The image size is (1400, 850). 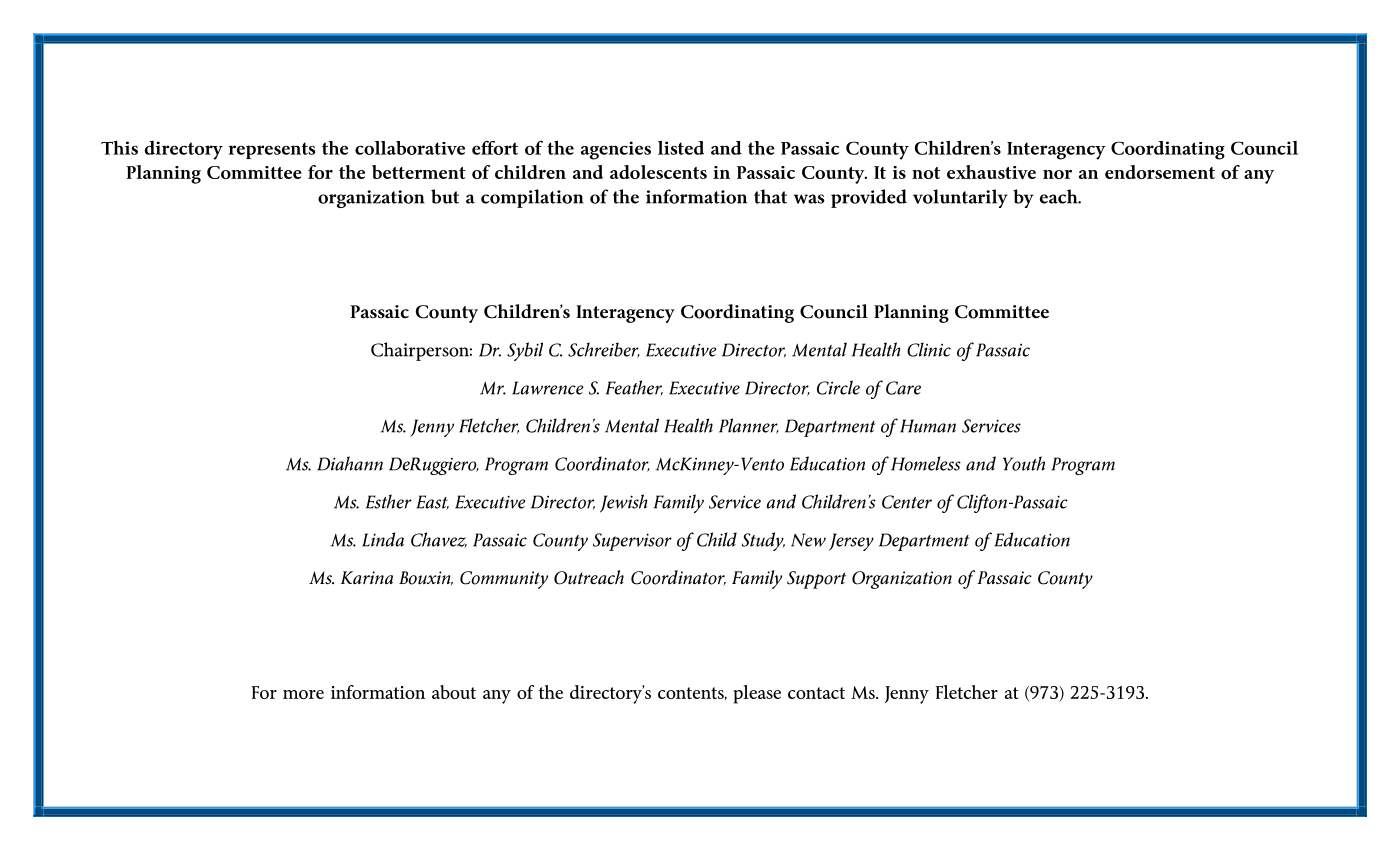 I want to click on contact, so click(x=816, y=693).
